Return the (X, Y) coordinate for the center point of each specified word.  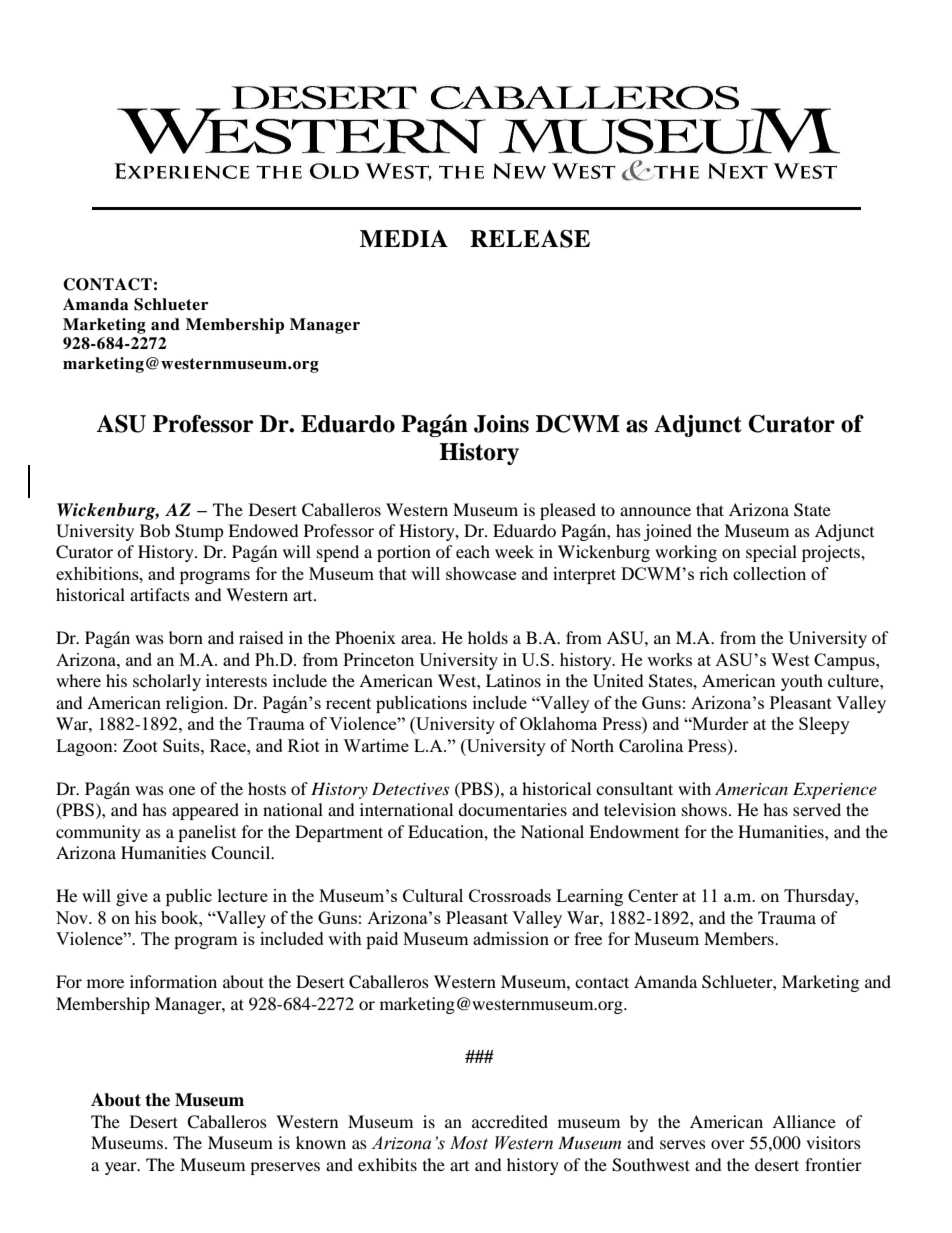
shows (706, 809)
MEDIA (404, 238)
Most (469, 1143)
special (771, 553)
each (473, 551)
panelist (207, 833)
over (728, 1144)
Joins (501, 424)
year (122, 1168)
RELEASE (530, 239)
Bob (155, 530)
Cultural (433, 895)
